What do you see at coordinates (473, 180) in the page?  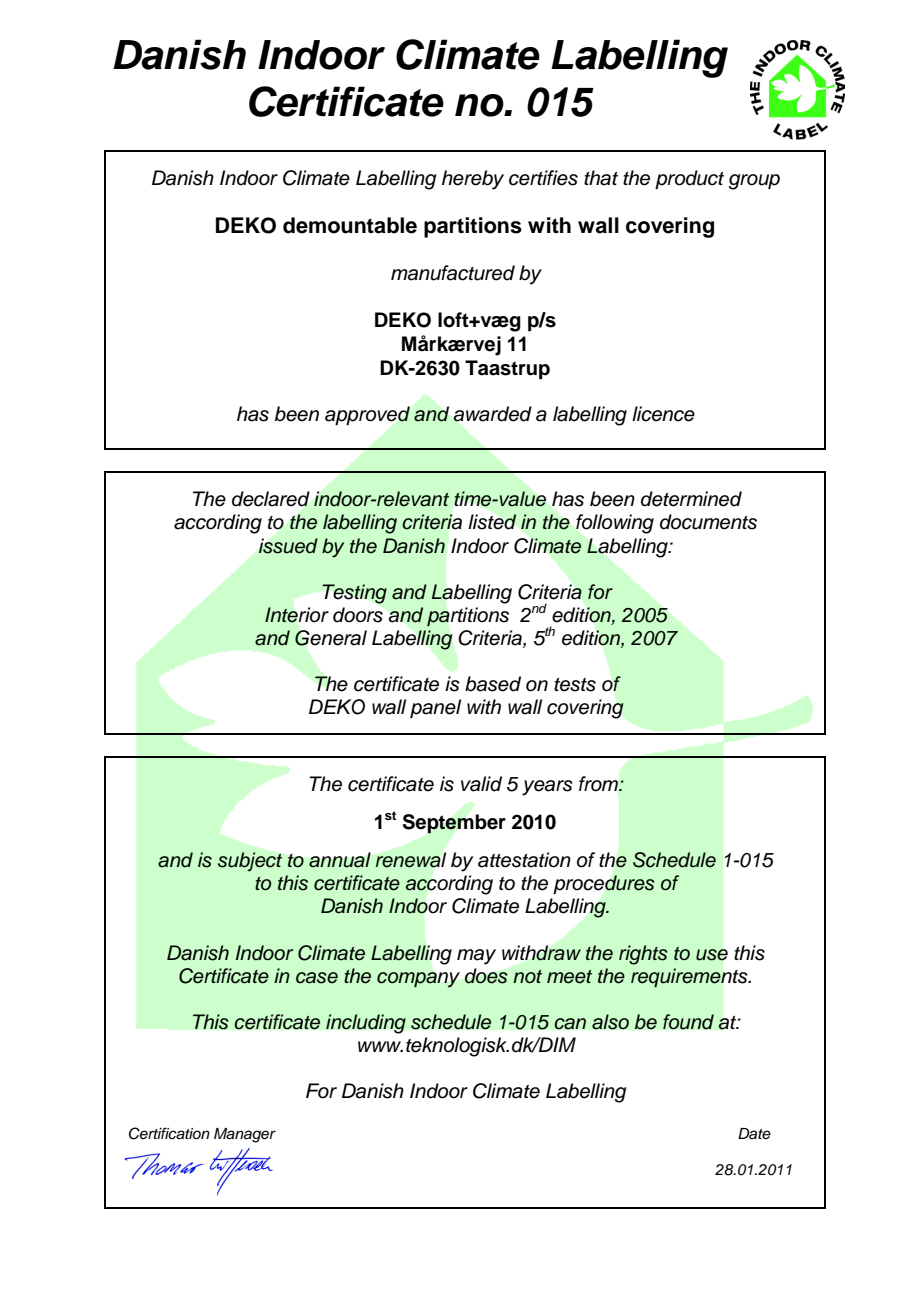 I see `hereby` at bounding box center [473, 180].
